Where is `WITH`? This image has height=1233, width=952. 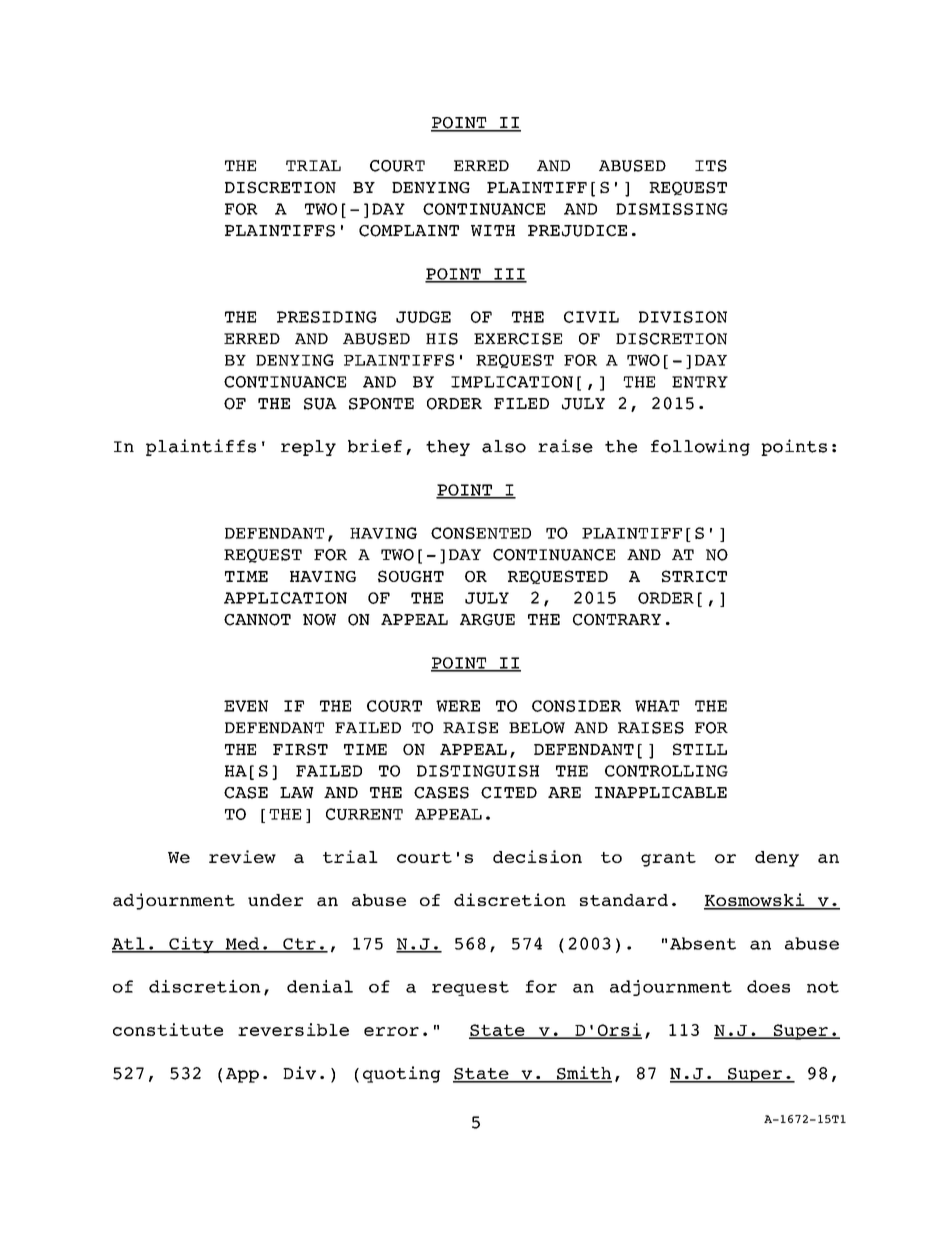
WITH is located at coordinates (493, 230).
